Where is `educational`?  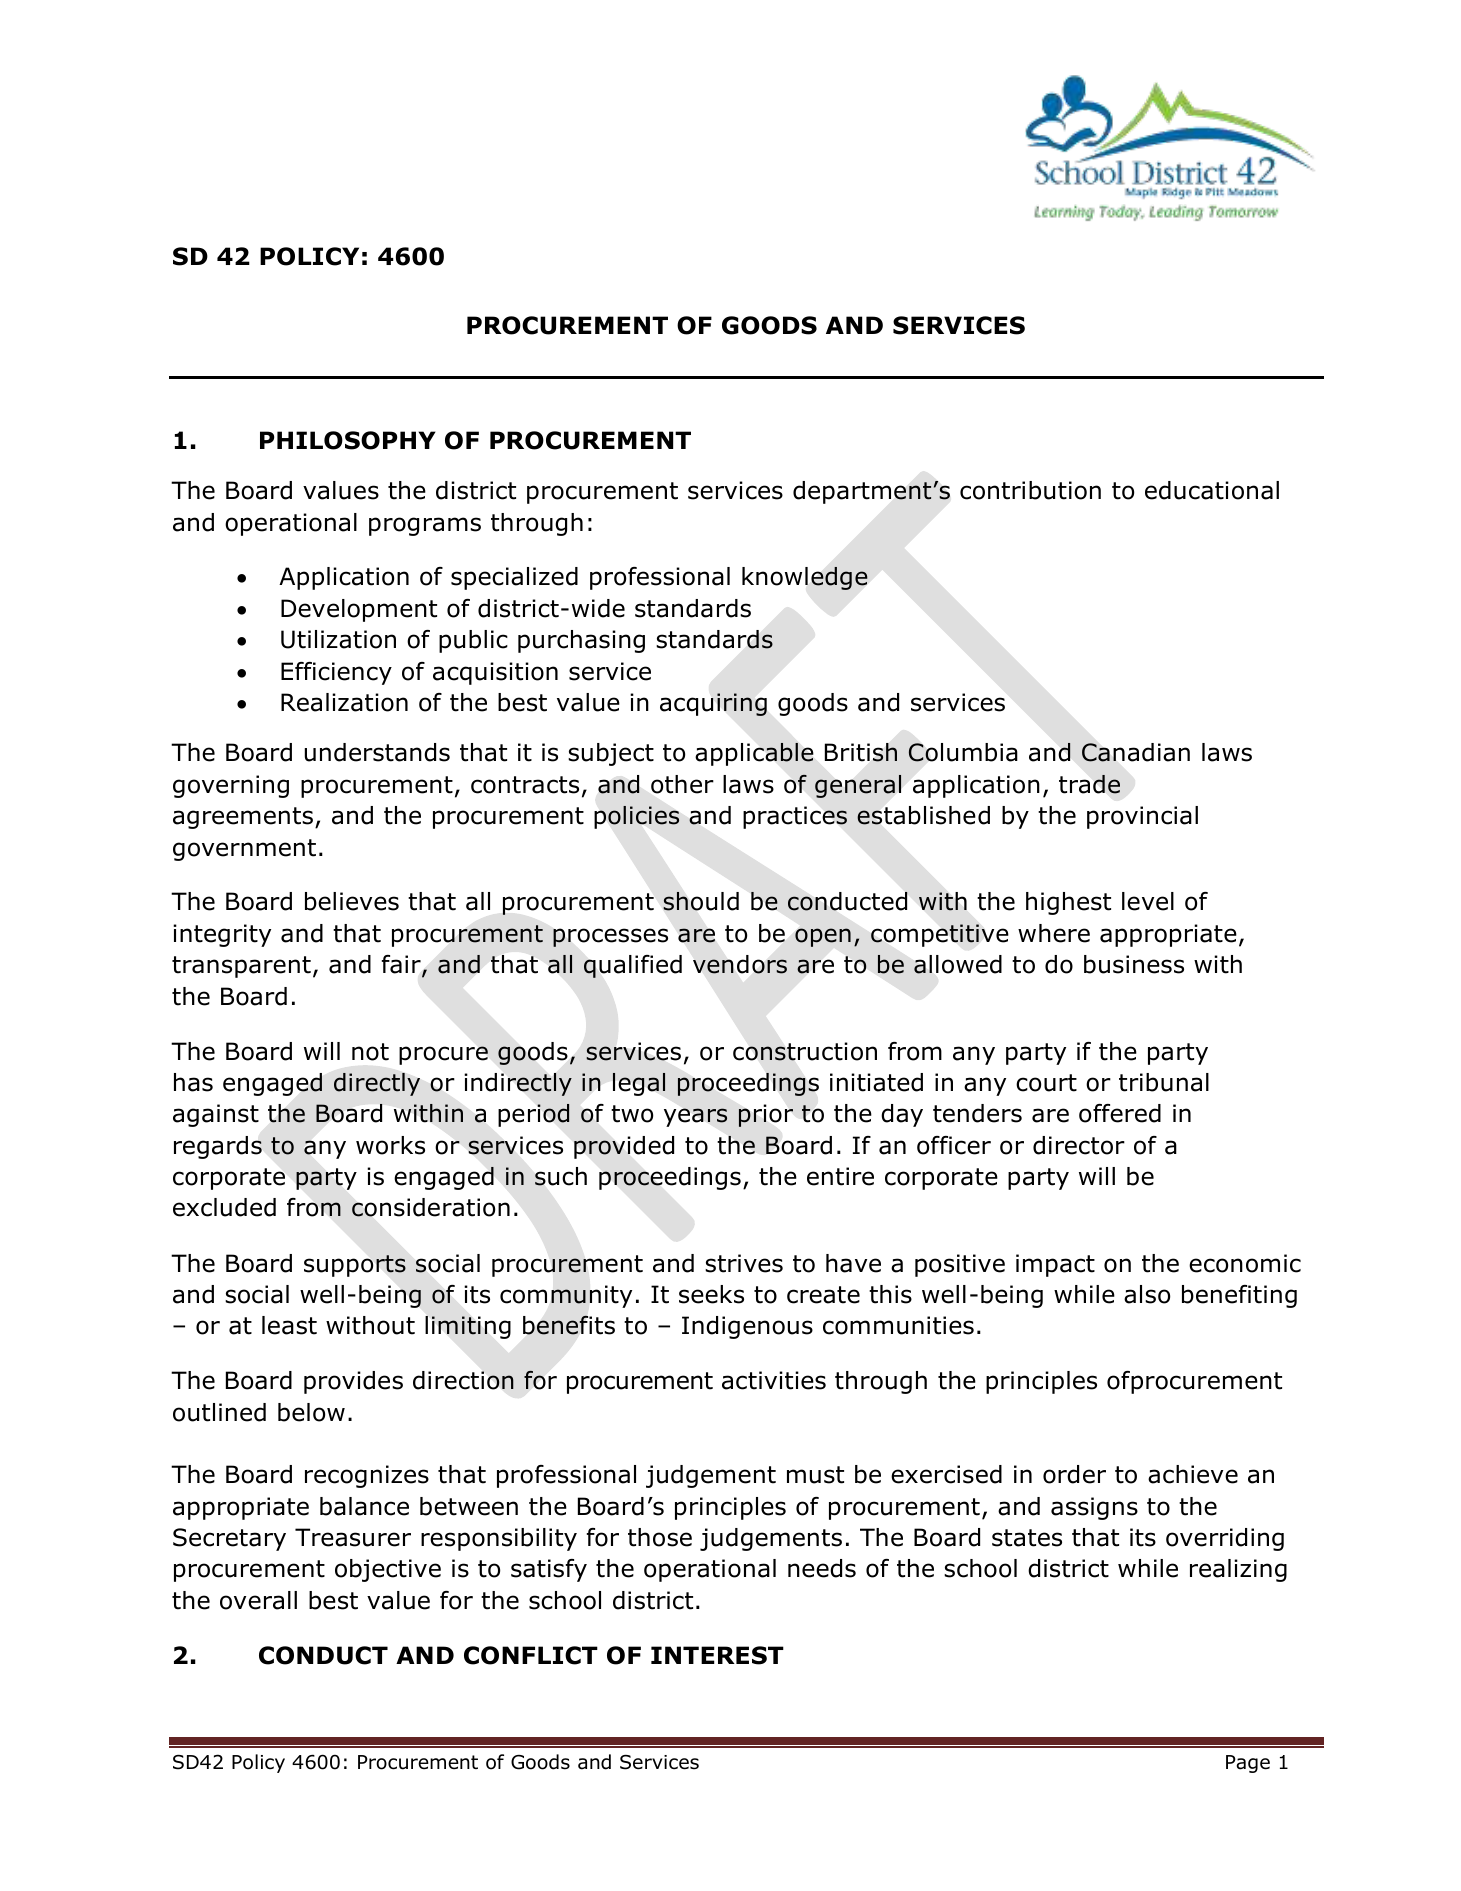
educational is located at coordinates (1212, 490).
